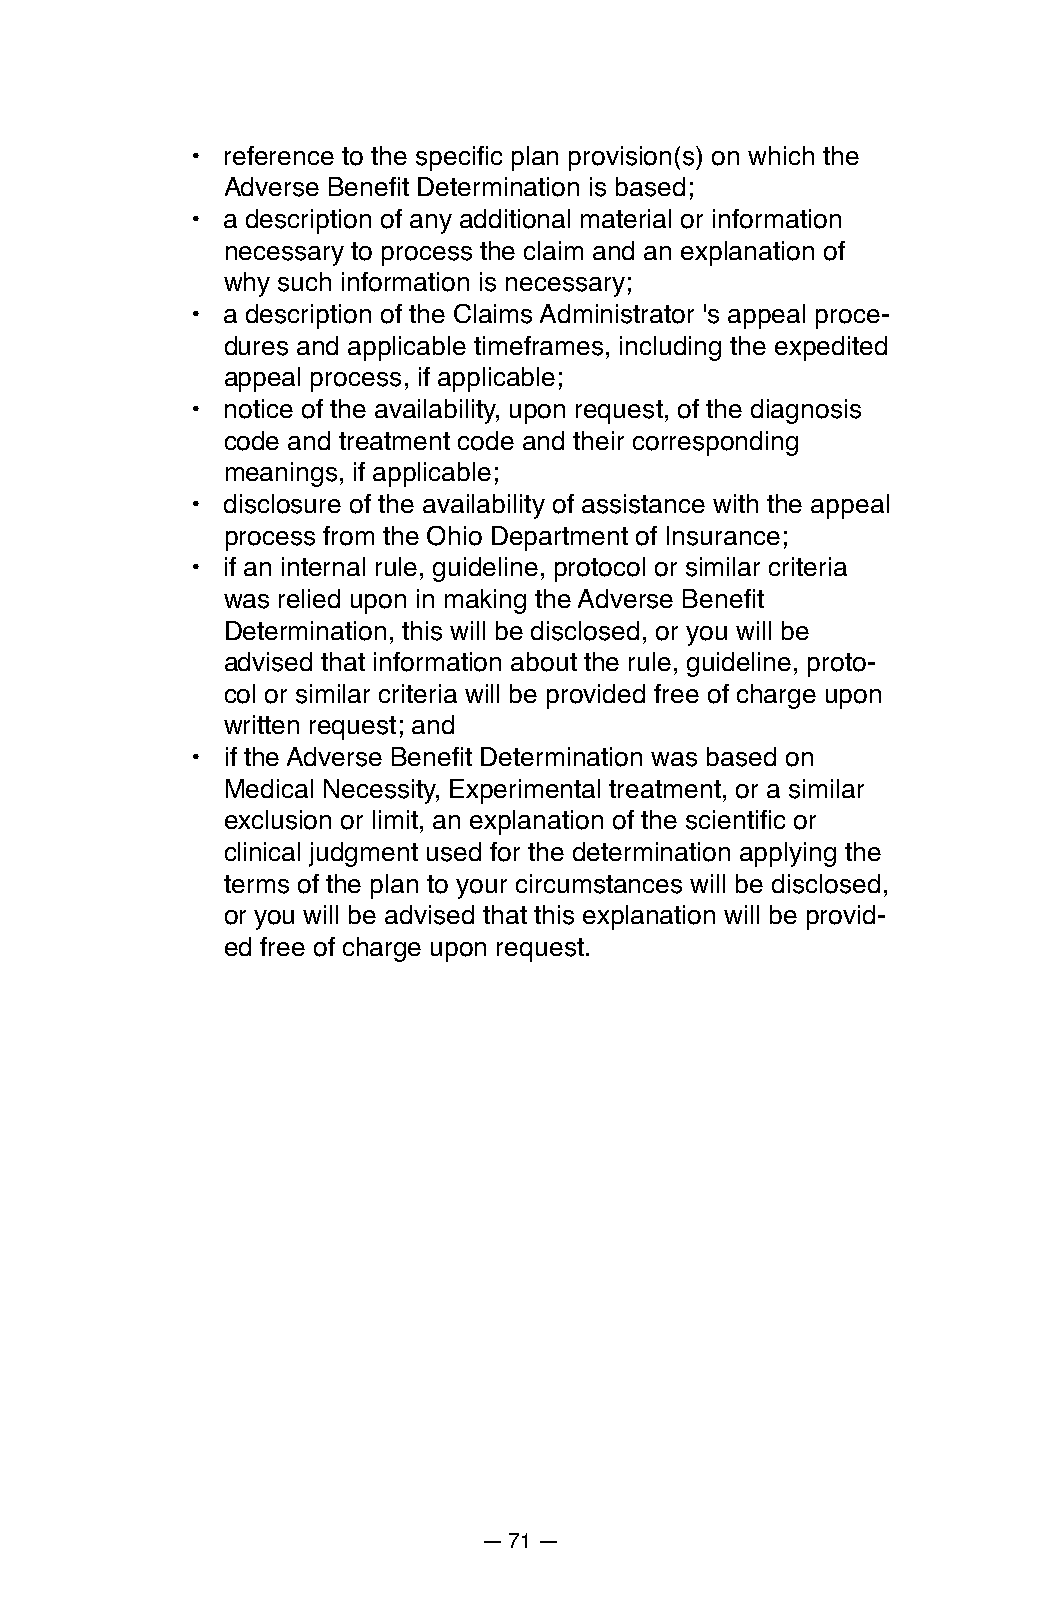  Describe the element at coordinates (560, 538) in the document. I see `Department` at that location.
